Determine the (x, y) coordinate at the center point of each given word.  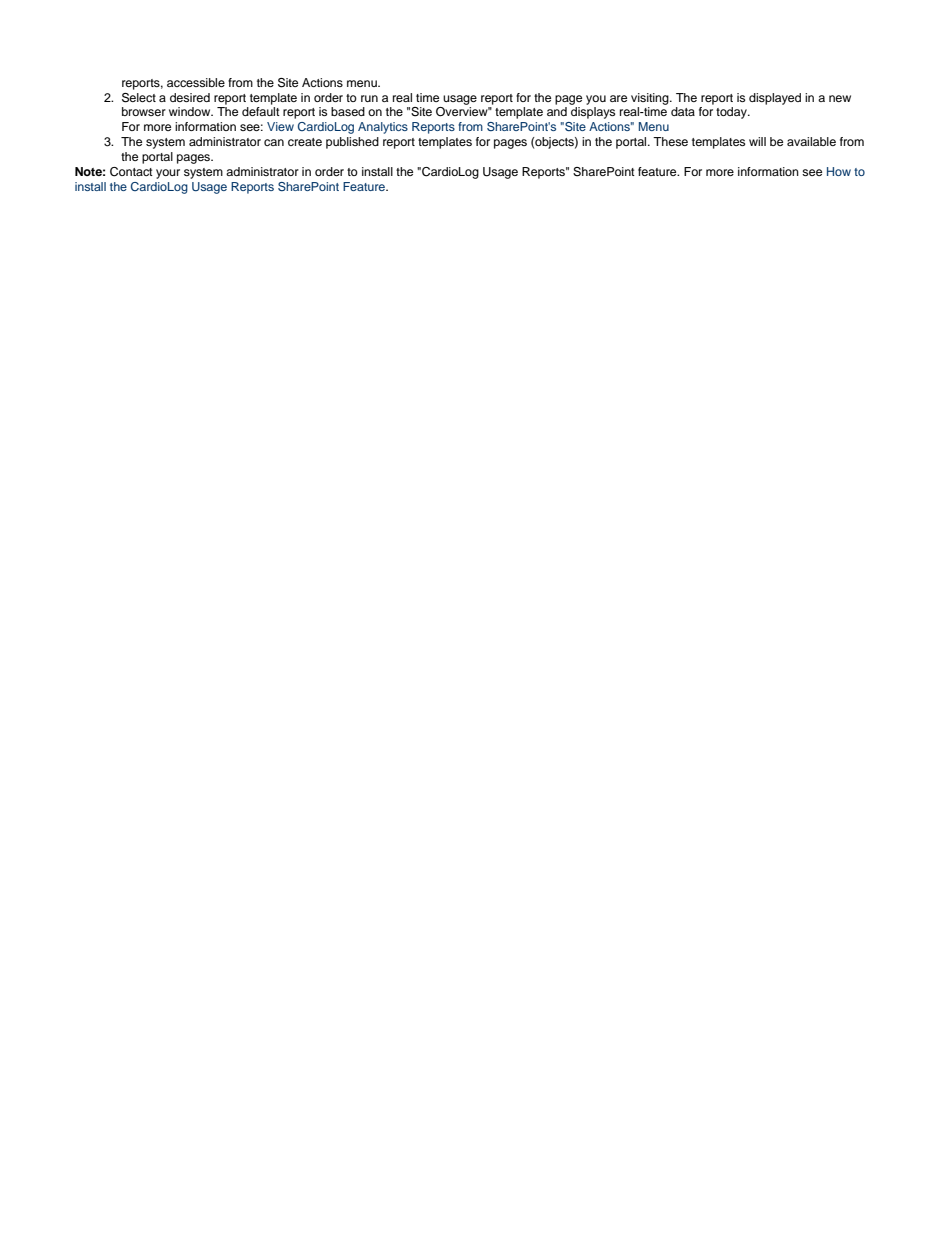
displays (593, 113)
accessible (196, 82)
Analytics (383, 128)
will (757, 141)
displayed (775, 99)
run (369, 98)
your (168, 174)
